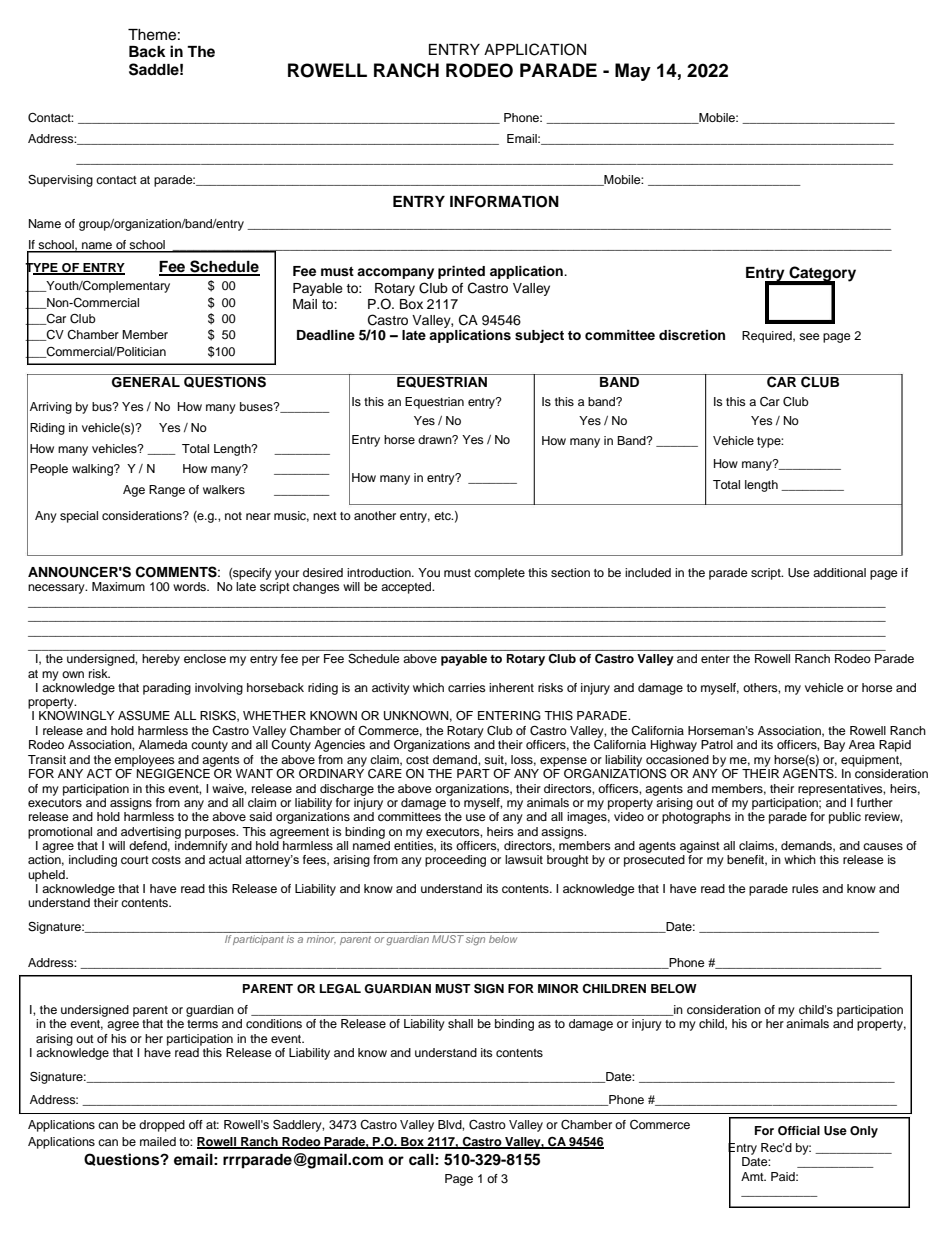 Image resolution: width=952 pixels, height=1233 pixels. What do you see at coordinates (799, 1131) in the screenshot?
I see `Official` at bounding box center [799, 1131].
